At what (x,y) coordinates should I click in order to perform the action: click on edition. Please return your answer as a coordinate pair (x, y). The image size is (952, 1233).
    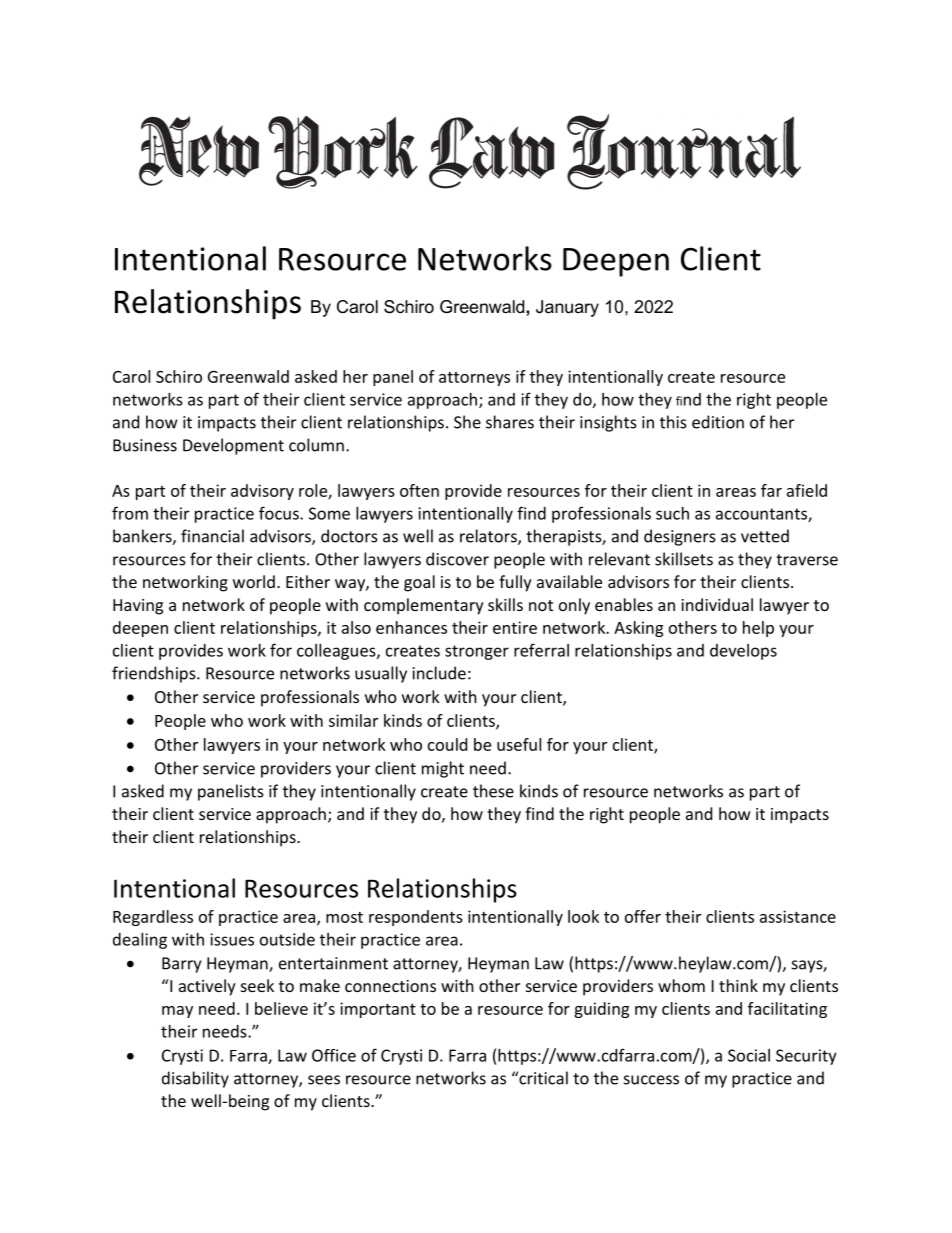
    Looking at the image, I should click on (718, 422).
